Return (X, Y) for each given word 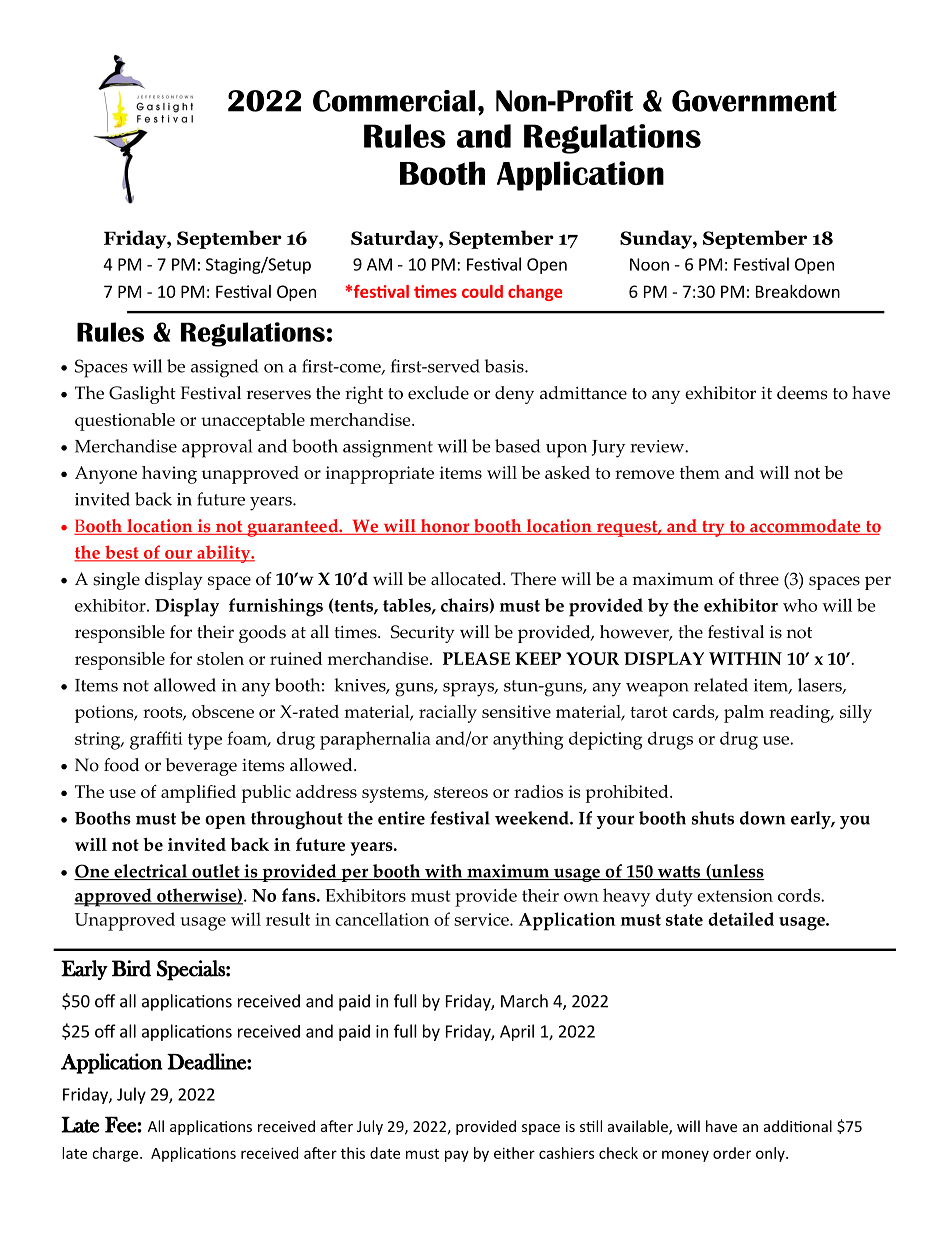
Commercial (394, 101)
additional (798, 1126)
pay (457, 1156)
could (482, 291)
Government (754, 101)
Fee (121, 1124)
